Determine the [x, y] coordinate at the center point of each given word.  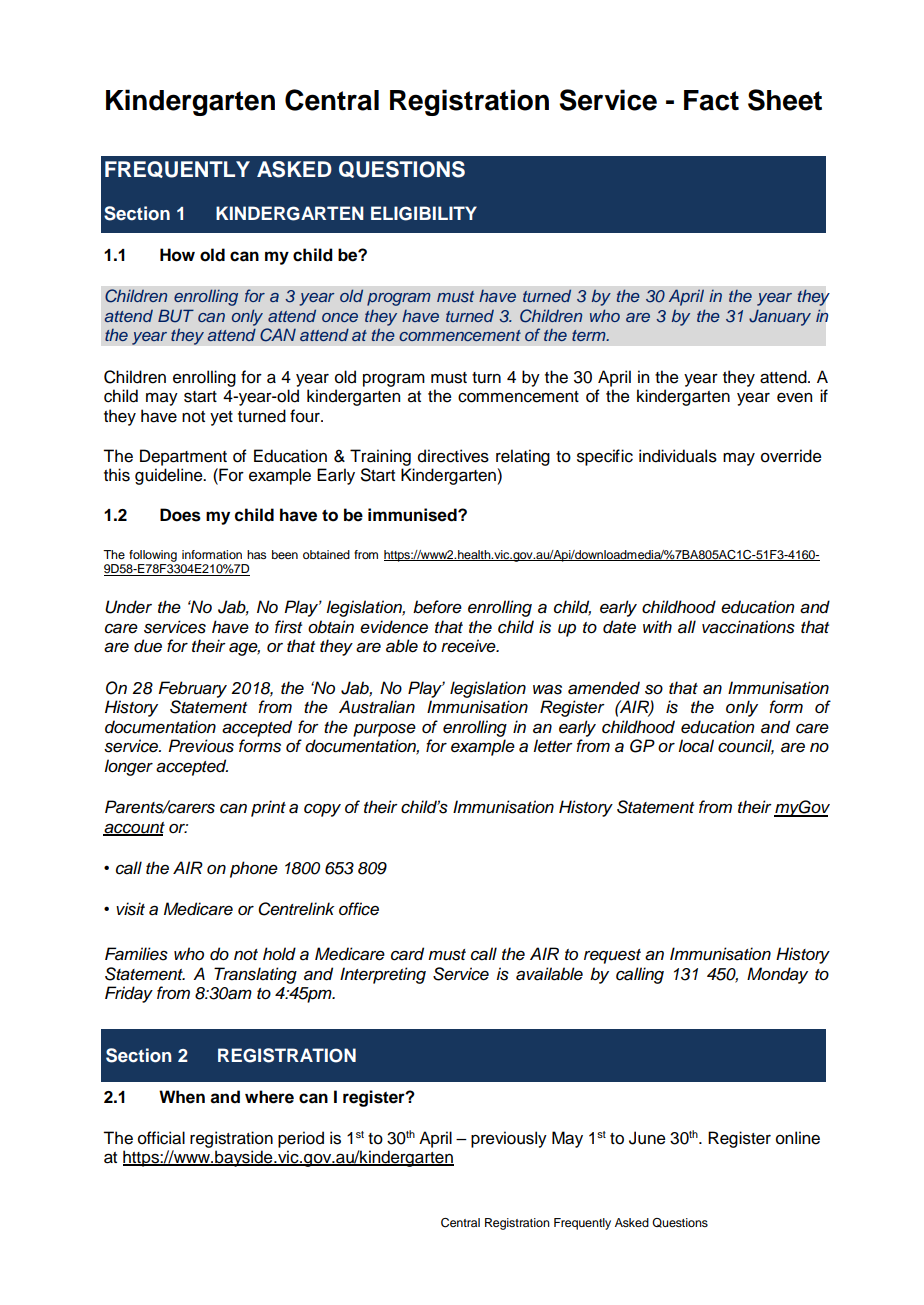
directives [453, 456]
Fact [711, 100]
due [148, 646]
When [182, 1097]
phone [254, 869]
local [696, 746]
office [359, 909]
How [177, 255]
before [437, 607]
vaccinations [748, 627]
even [794, 397]
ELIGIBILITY [424, 213]
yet [221, 418]
